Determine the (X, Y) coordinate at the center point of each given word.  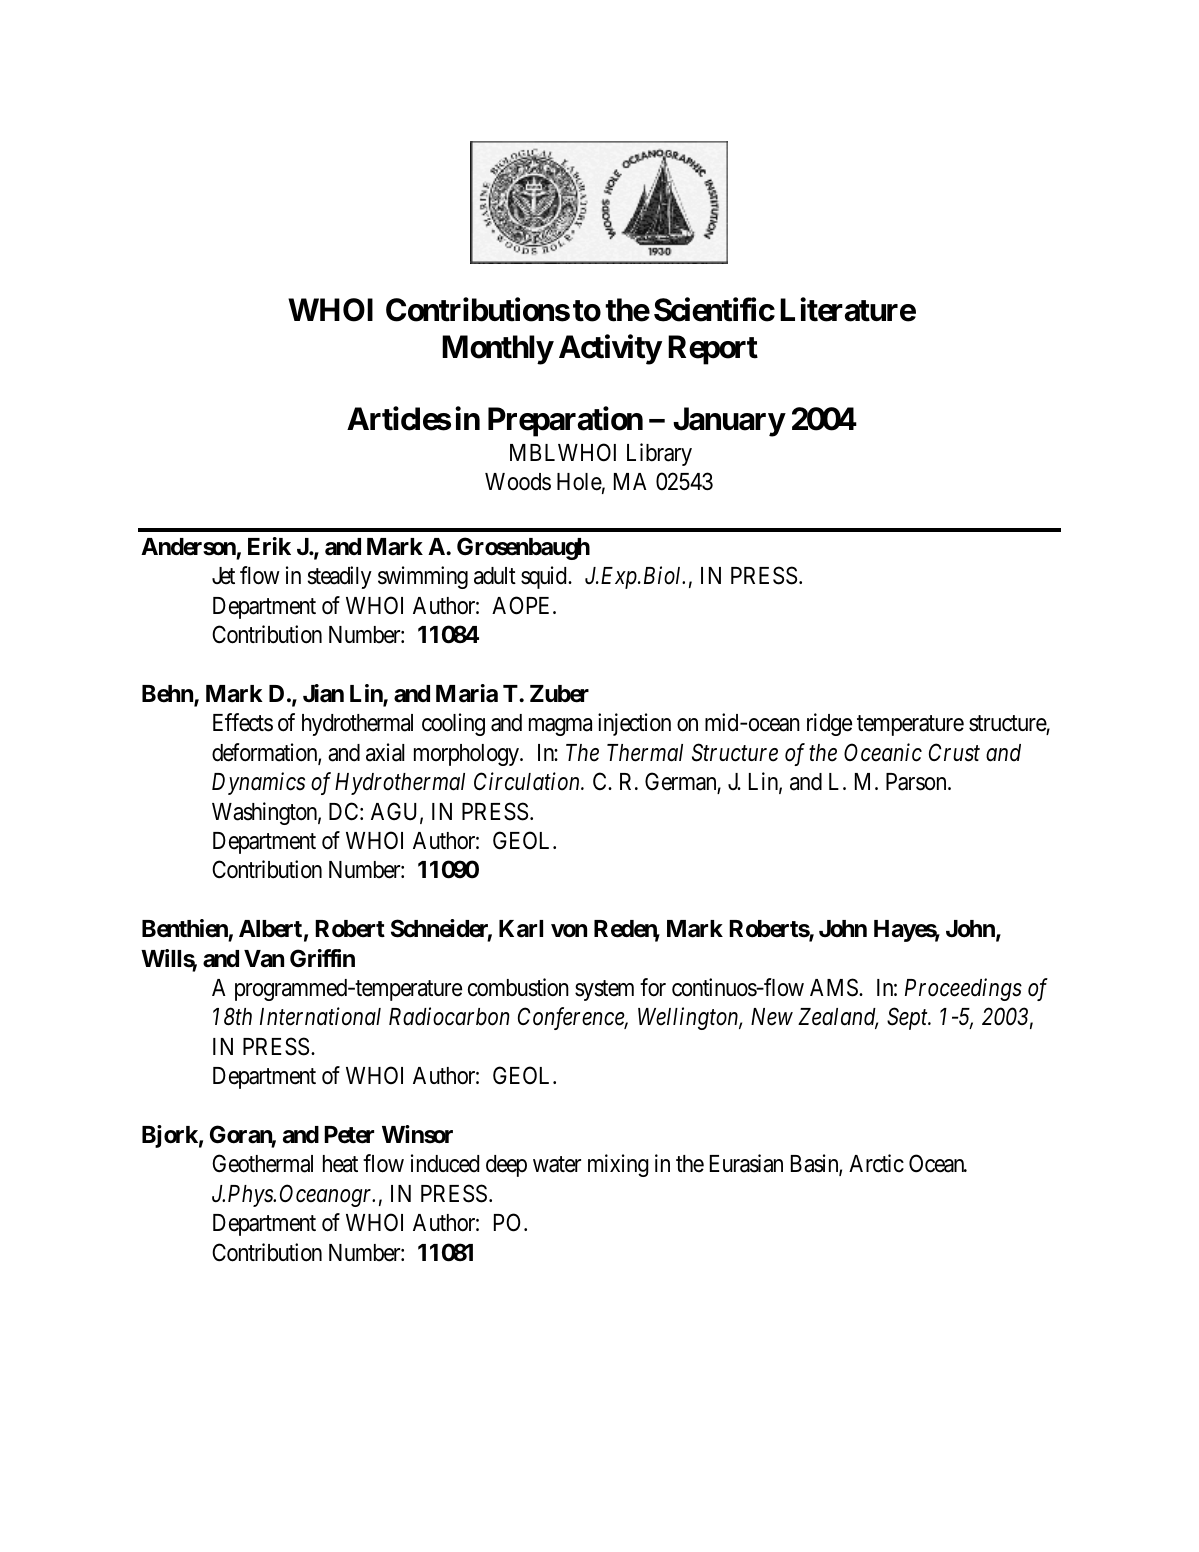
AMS (835, 987)
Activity (610, 350)
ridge (829, 724)
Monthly (497, 350)
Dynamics (258, 784)
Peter (349, 1135)
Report (713, 350)
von (569, 931)
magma (560, 727)
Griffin (322, 958)
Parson (917, 782)
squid (545, 577)
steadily (340, 577)
